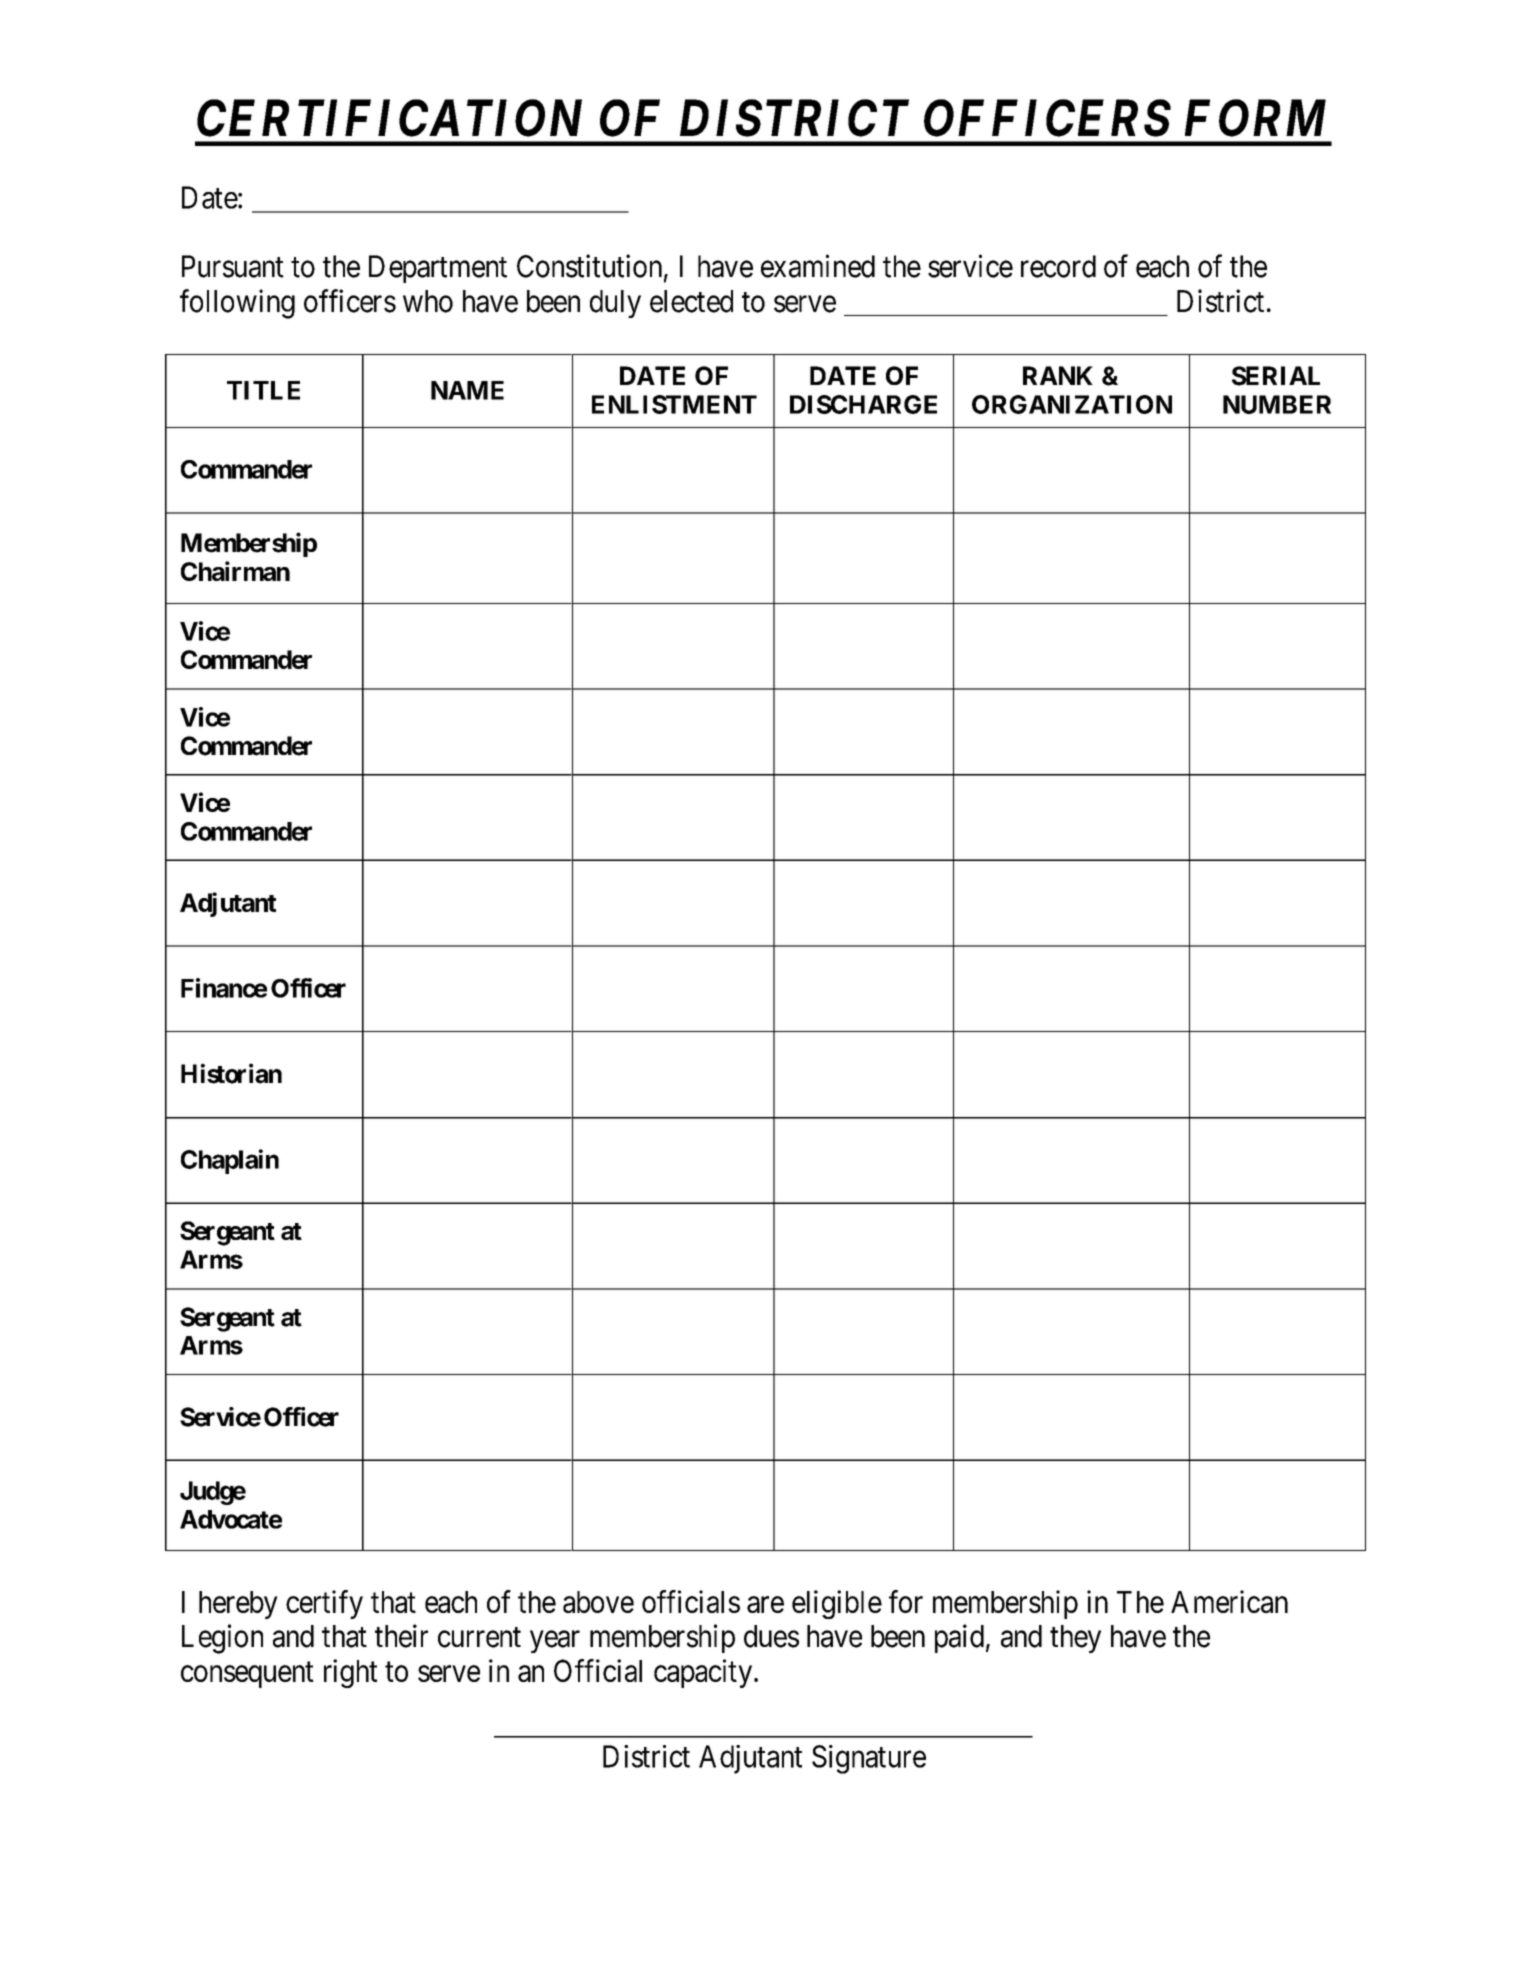 The width and height of the page is (1526, 1975). What do you see at coordinates (350, 1673) in the page?
I see `right` at bounding box center [350, 1673].
